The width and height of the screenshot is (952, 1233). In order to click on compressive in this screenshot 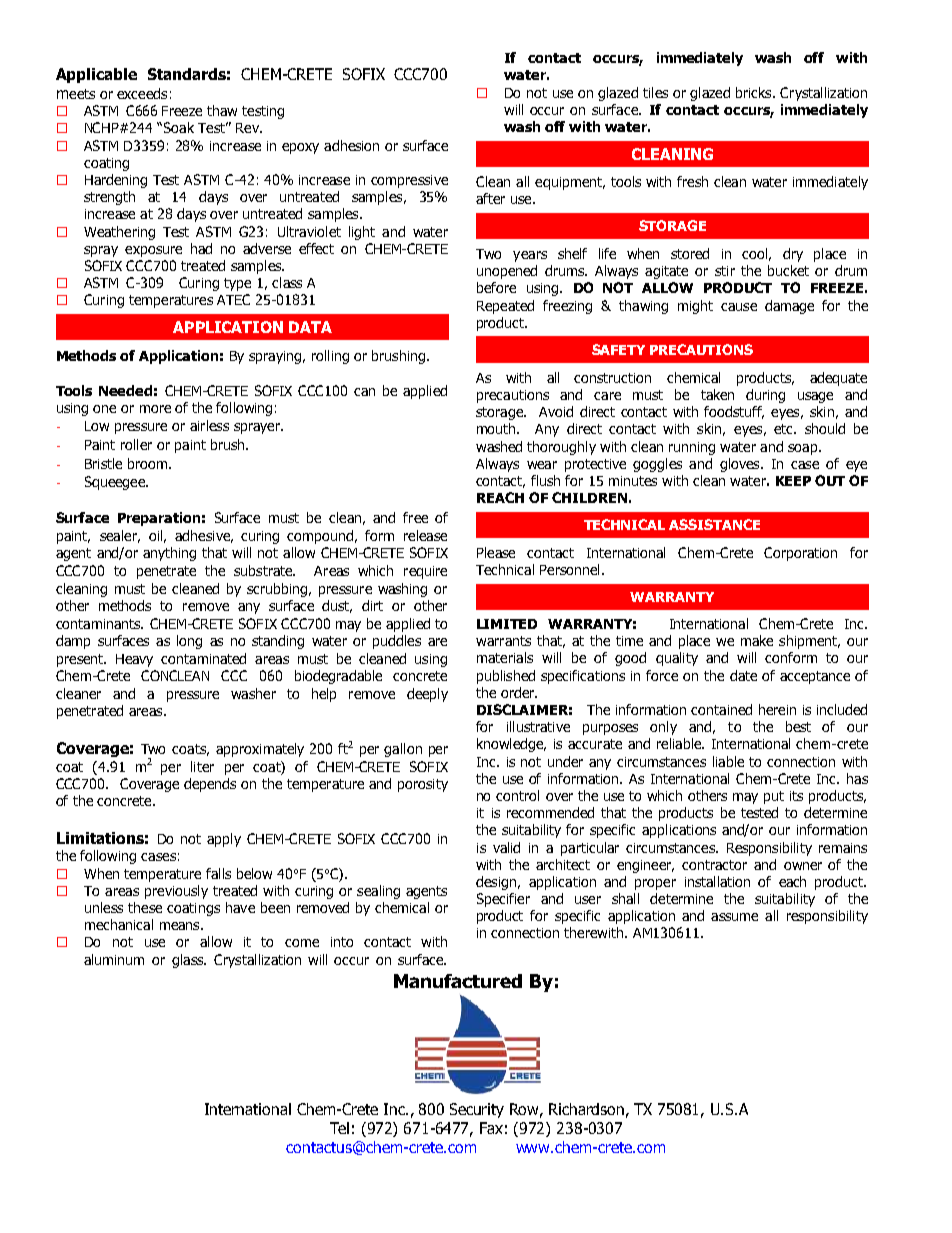, I will do `click(409, 181)`.
